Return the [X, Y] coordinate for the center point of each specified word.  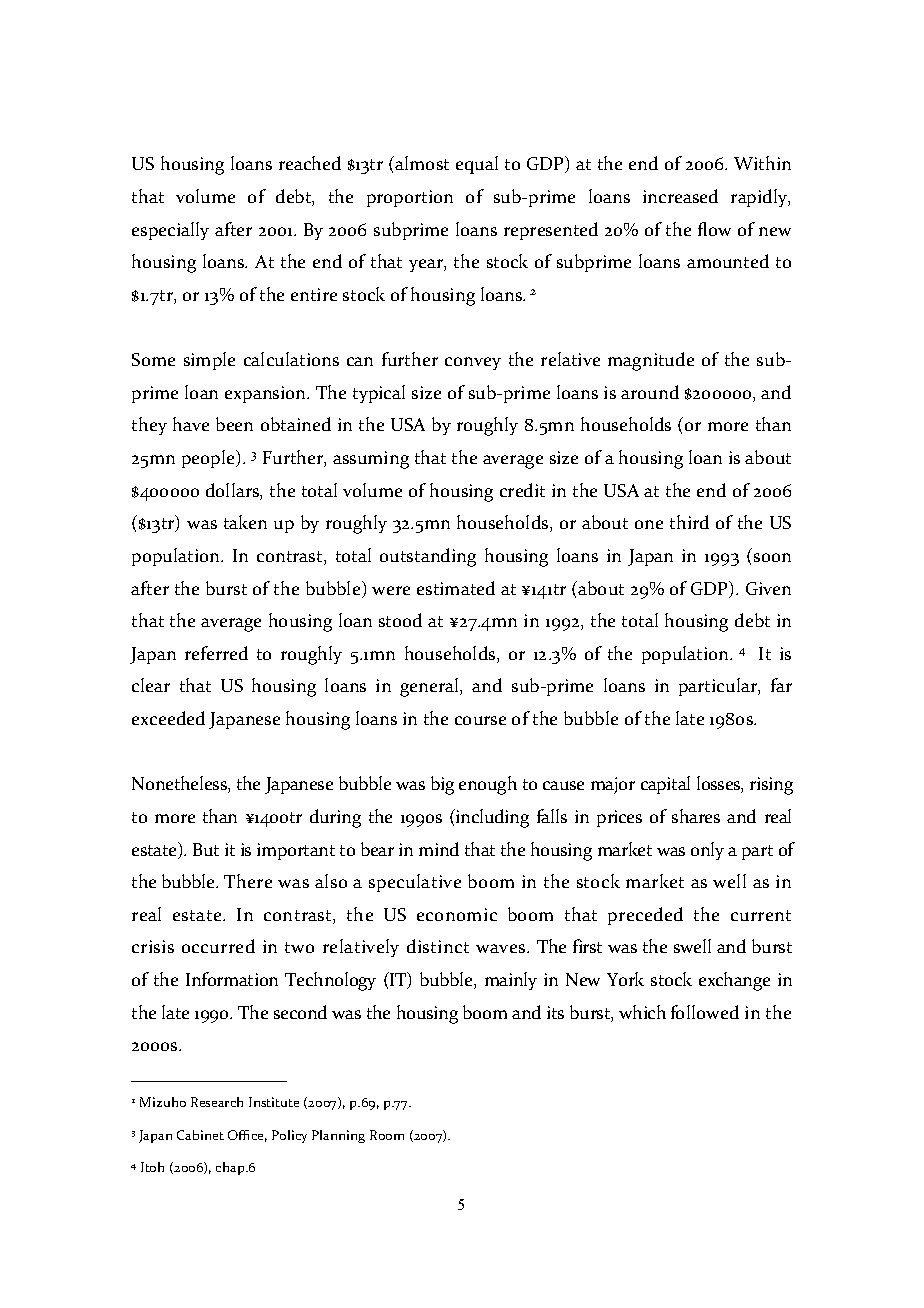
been [234, 424]
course [480, 720]
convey [473, 363]
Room [387, 1135]
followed [705, 1012]
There [248, 881]
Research [217, 1102]
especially [170, 231]
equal [477, 165]
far [781, 685]
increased [680, 196]
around [650, 392]
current [761, 915]
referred [216, 653]
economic [457, 914]
